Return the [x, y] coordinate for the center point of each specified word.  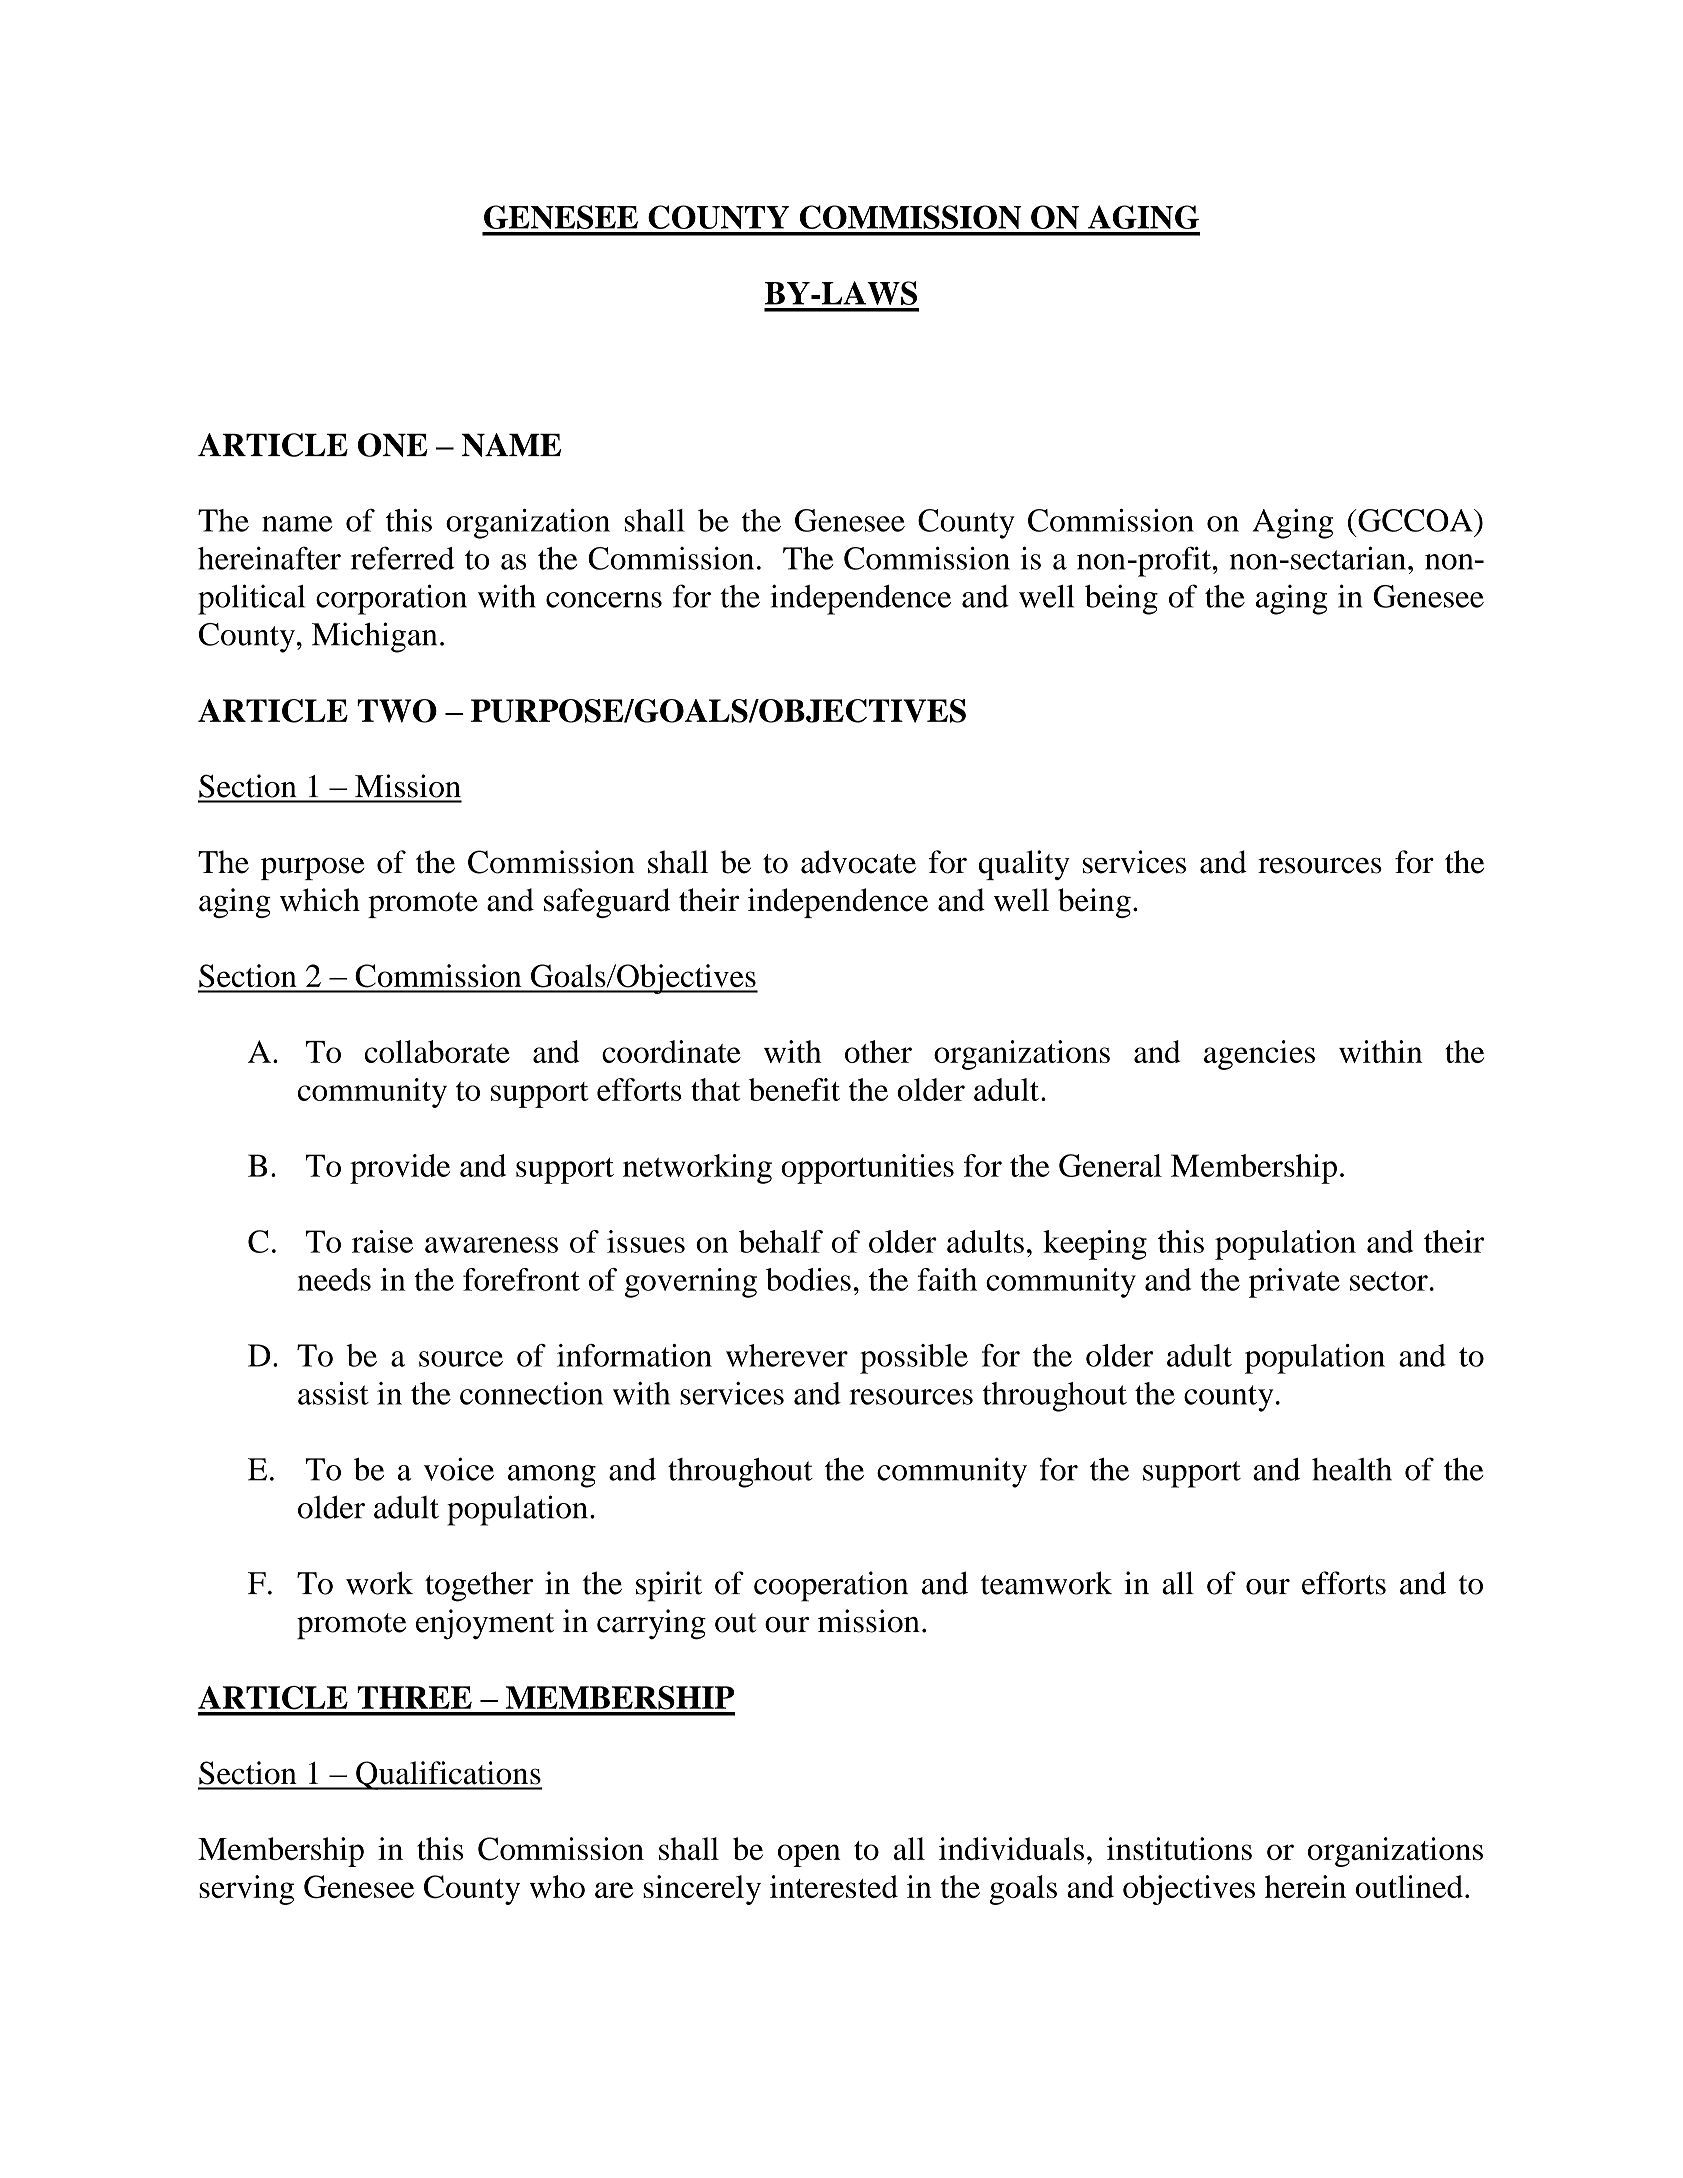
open [809, 1855]
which [320, 900]
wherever [787, 1355]
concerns [604, 600]
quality [1024, 865]
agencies [1259, 1055]
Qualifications [448, 1775]
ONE [393, 445]
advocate [858, 862]
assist [333, 1393]
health [1352, 1469]
